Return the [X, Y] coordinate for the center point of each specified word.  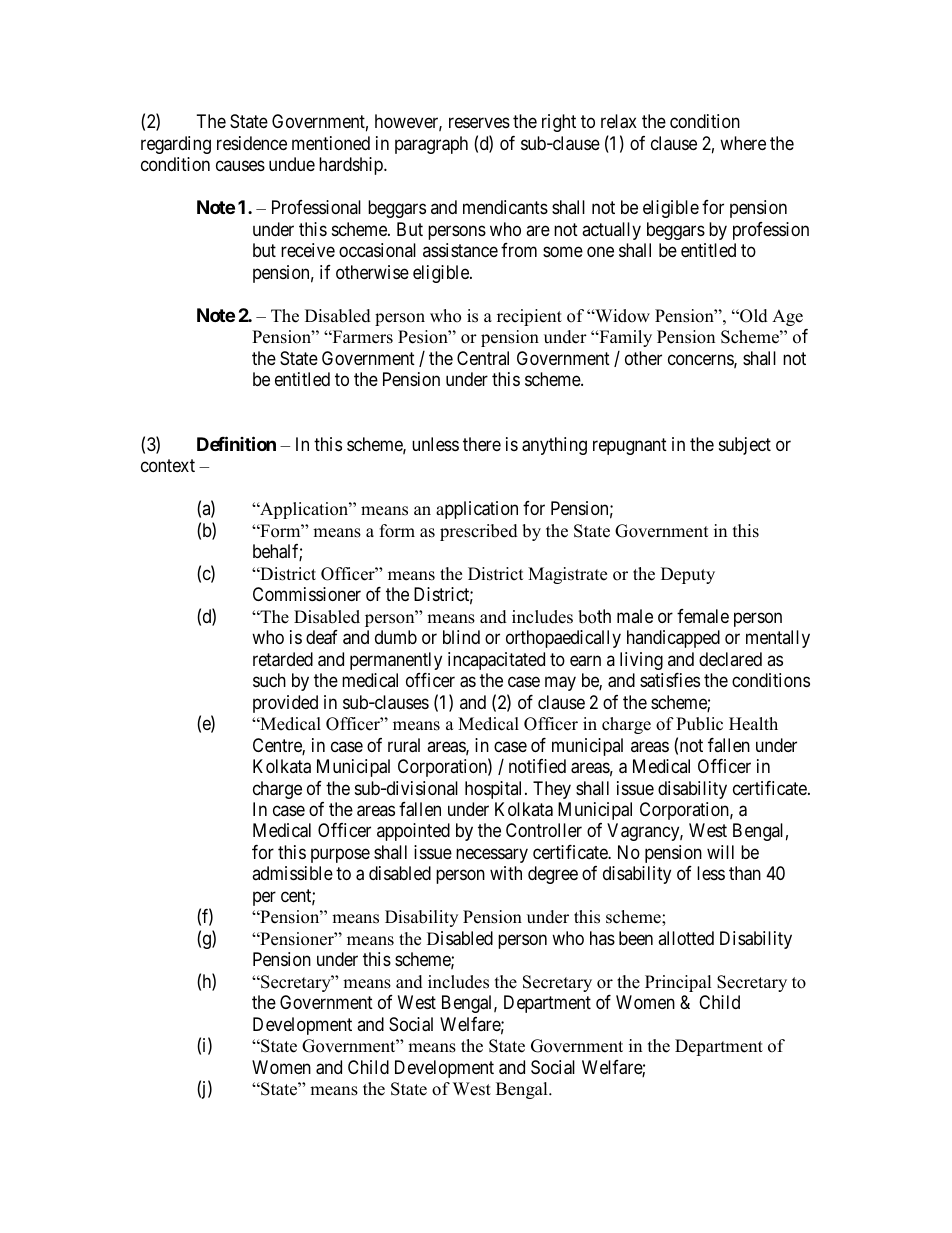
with [506, 873]
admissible [292, 873]
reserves [479, 123]
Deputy [688, 575]
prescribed [479, 532]
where [743, 143]
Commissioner [307, 594]
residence [252, 143]
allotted [686, 938]
